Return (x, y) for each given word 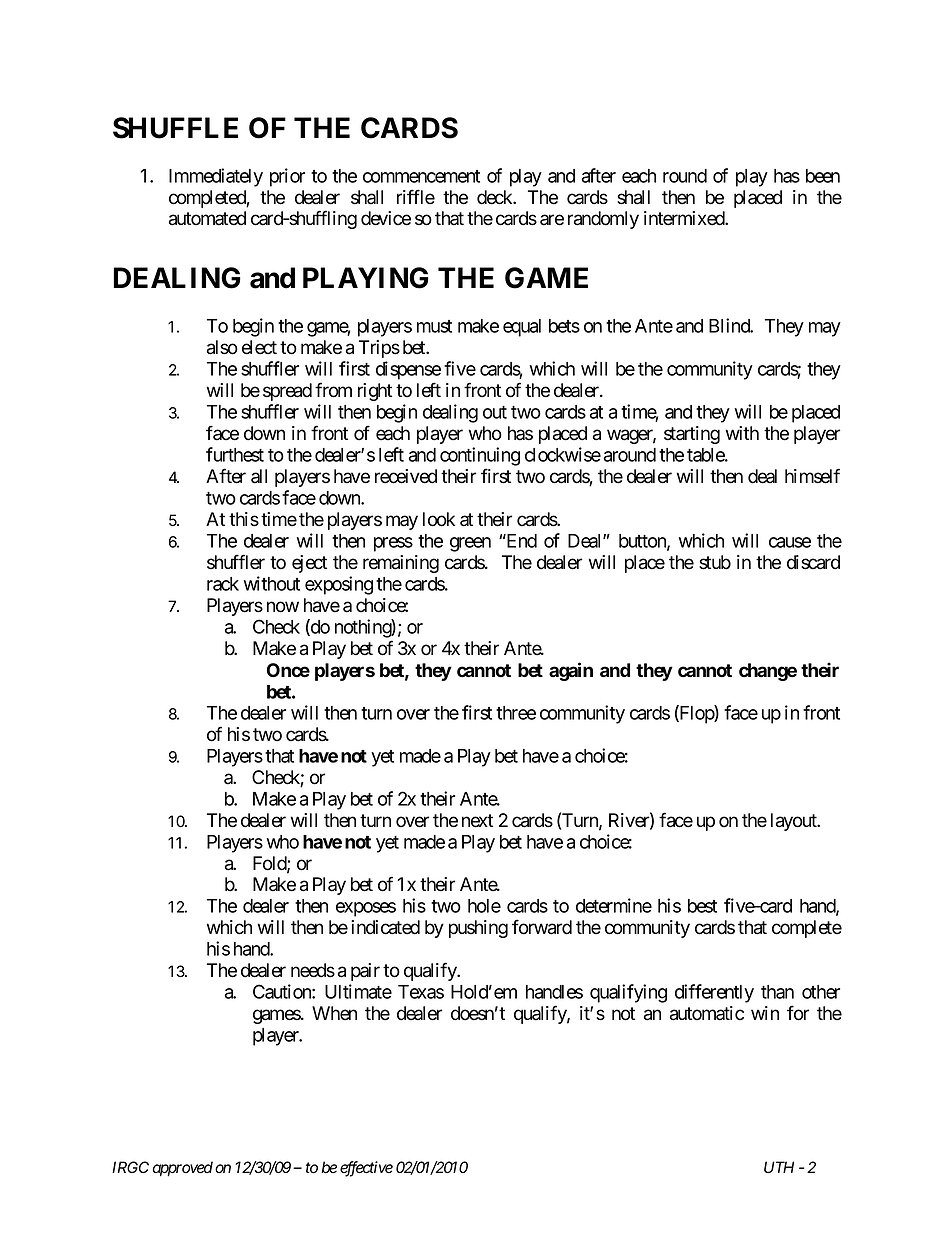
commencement (421, 176)
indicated (385, 927)
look (439, 519)
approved (182, 1169)
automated (207, 218)
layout (795, 822)
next (477, 821)
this (244, 519)
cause (790, 542)
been (823, 176)
